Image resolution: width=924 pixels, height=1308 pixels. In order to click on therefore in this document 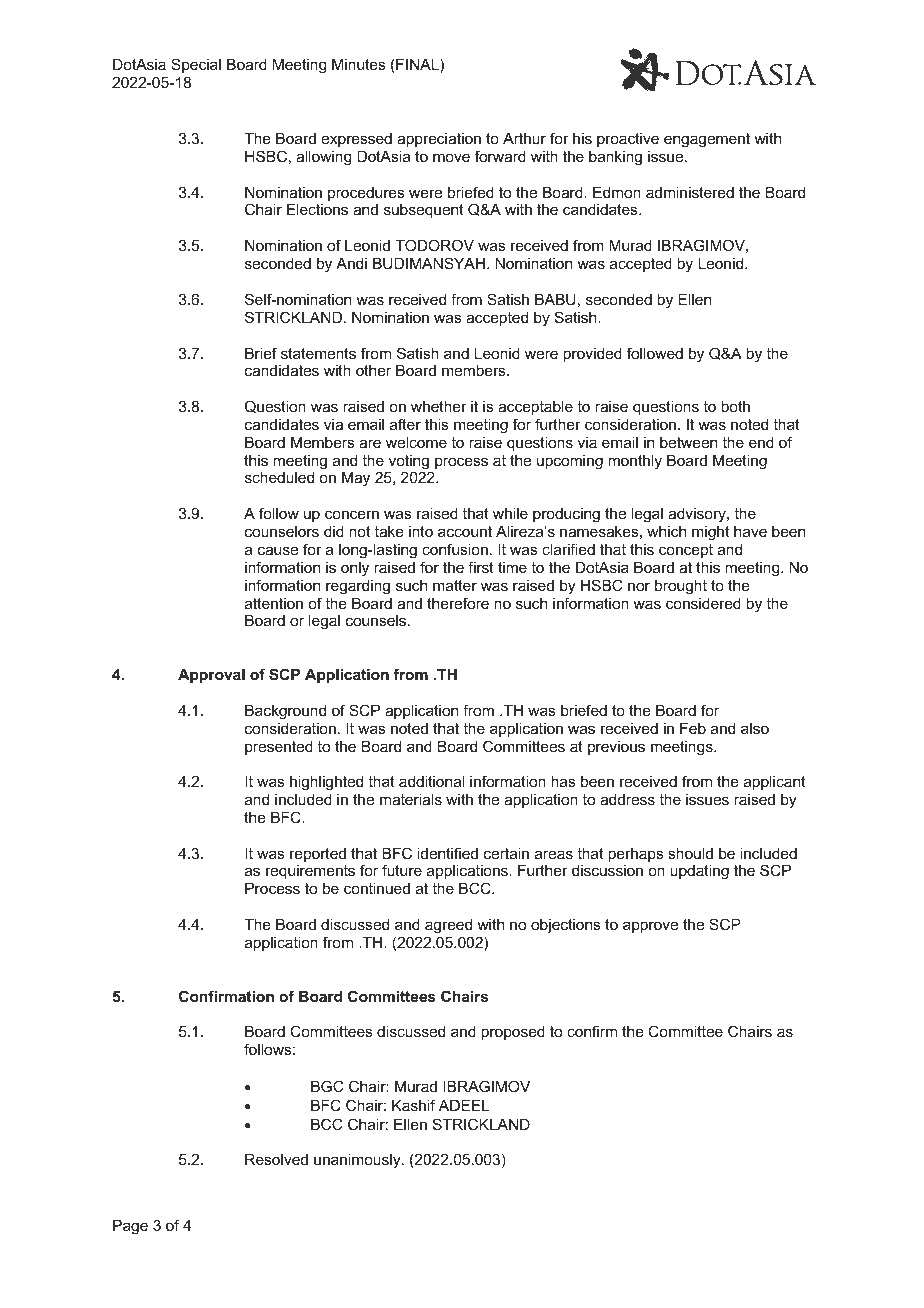, I will do `click(458, 603)`.
